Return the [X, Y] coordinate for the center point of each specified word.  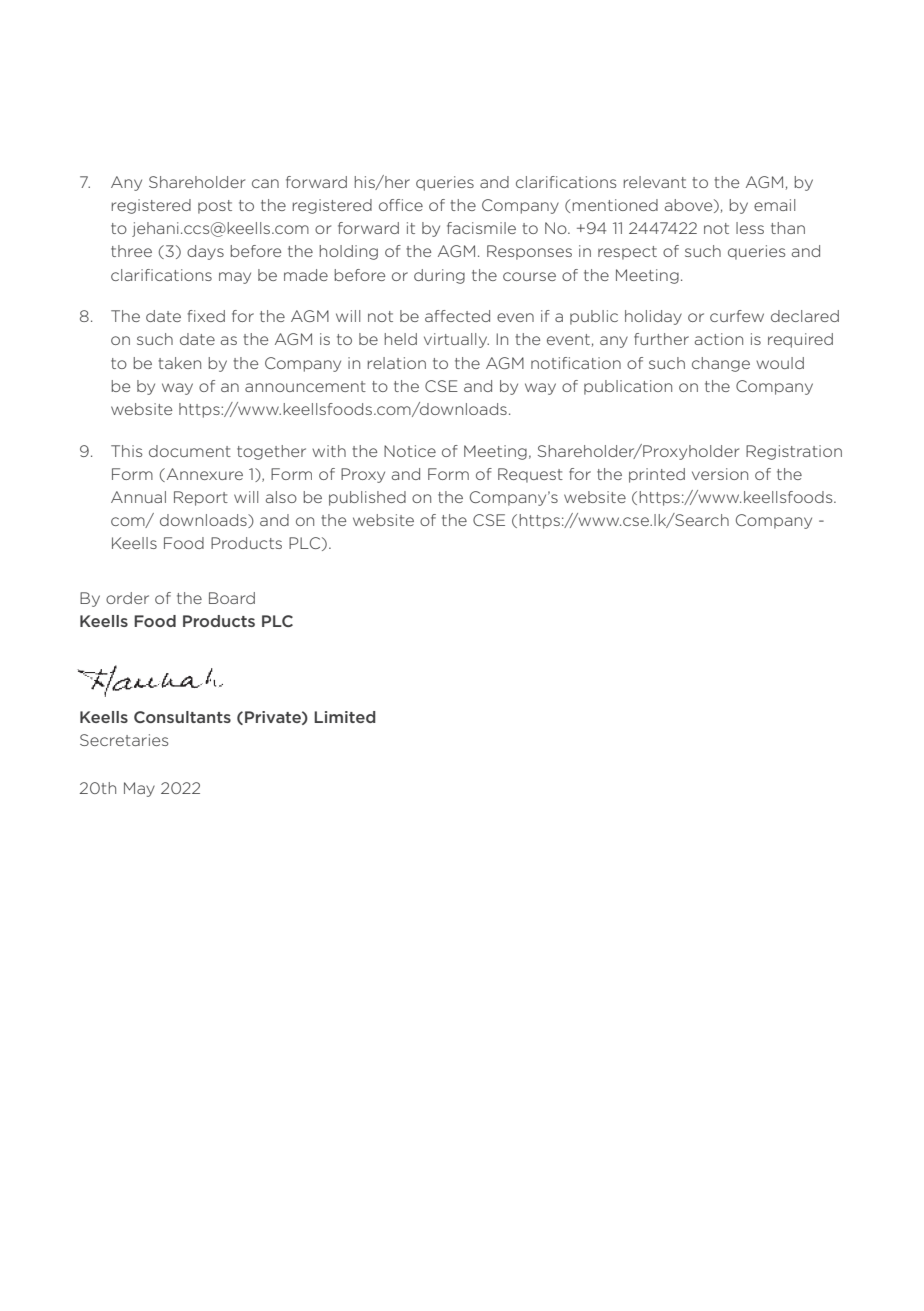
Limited [345, 717]
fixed [206, 316]
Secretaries [124, 740]
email [774, 205]
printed [657, 475]
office [401, 205]
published [367, 498]
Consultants [182, 717]
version [720, 474]
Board [232, 598]
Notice [410, 451]
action [719, 339]
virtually [456, 340]
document [190, 451]
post [215, 207]
